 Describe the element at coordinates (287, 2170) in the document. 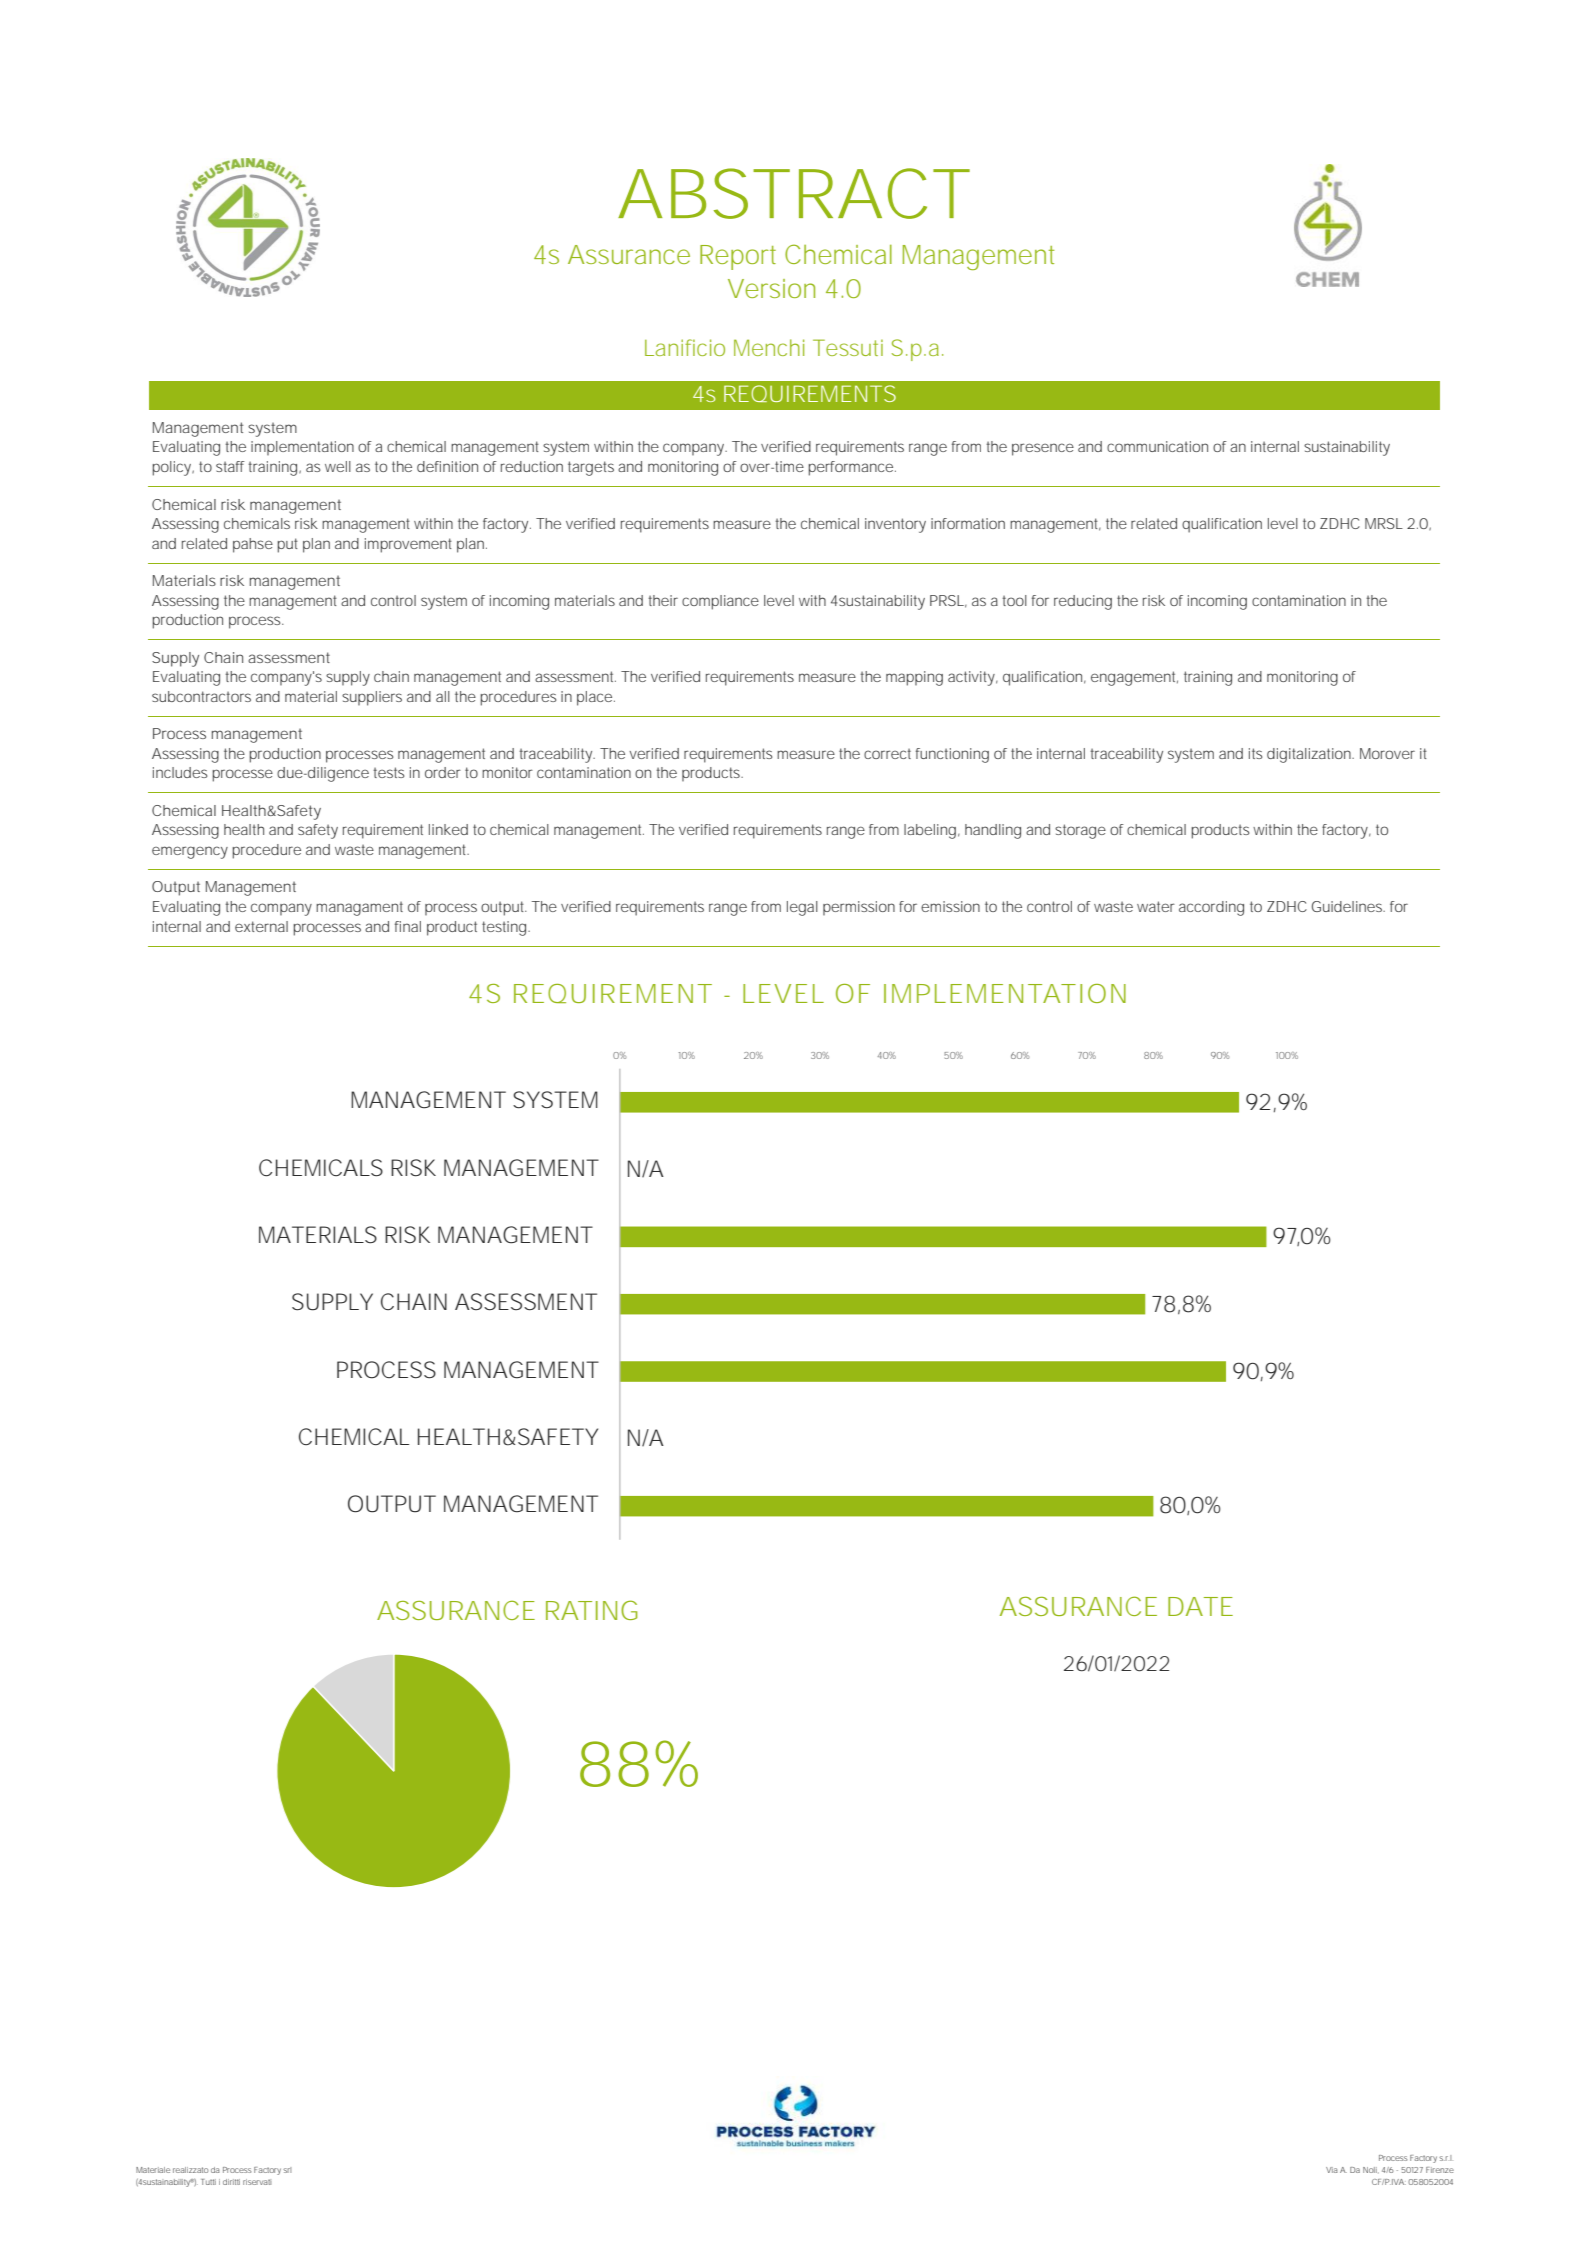

I see `srl` at that location.
